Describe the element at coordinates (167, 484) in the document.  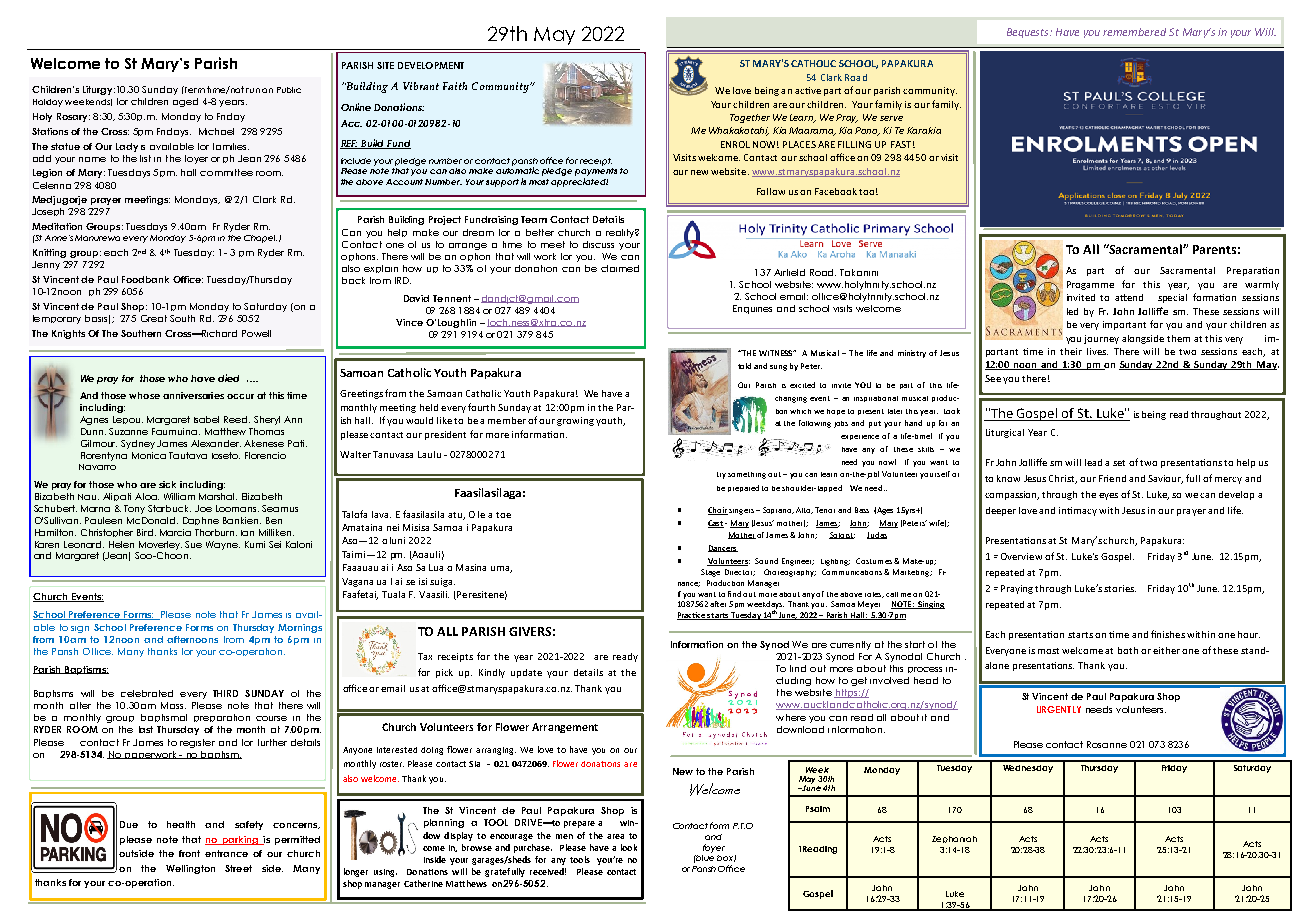
I see `sick` at that location.
